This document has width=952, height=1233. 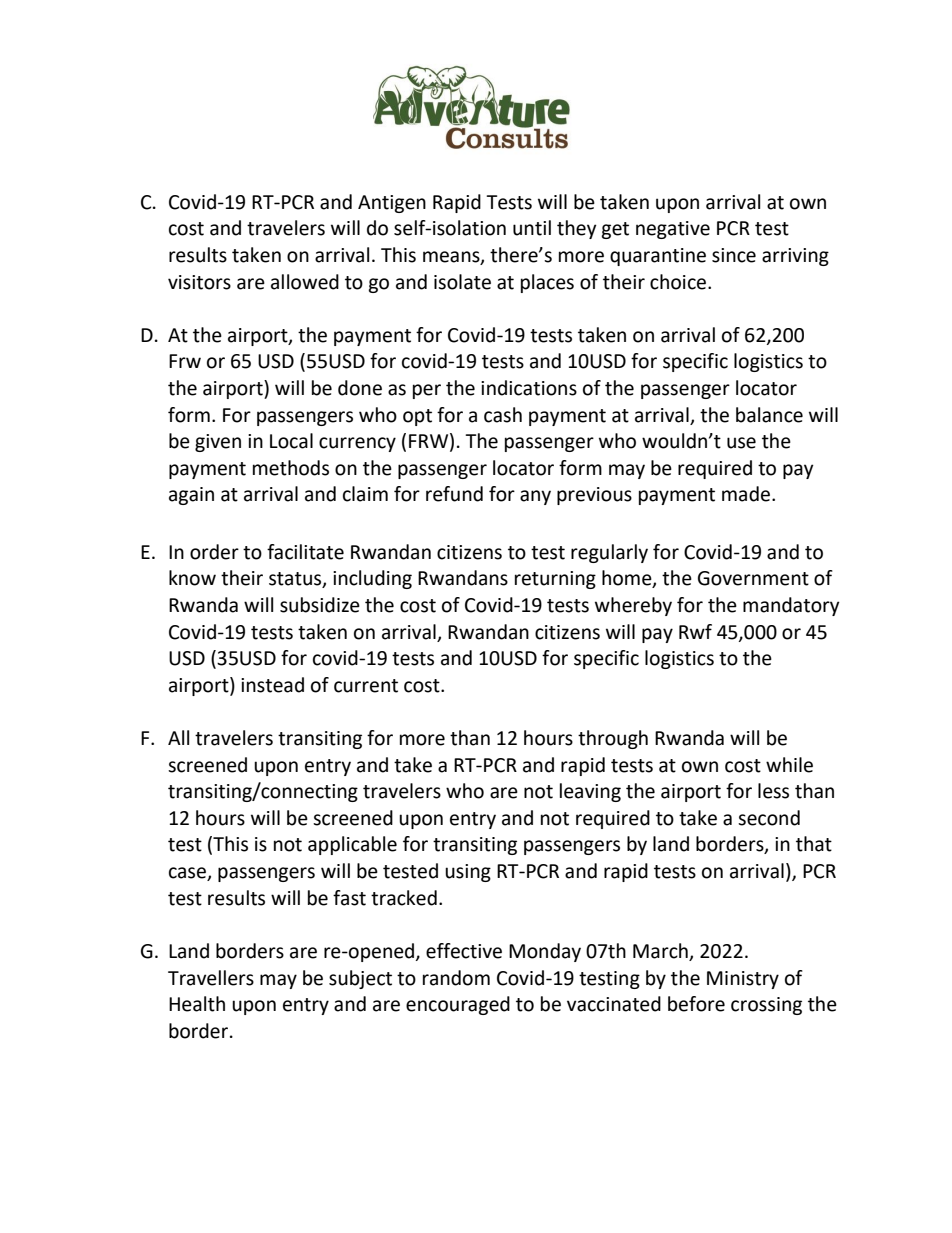 I want to click on Government, so click(x=753, y=578).
